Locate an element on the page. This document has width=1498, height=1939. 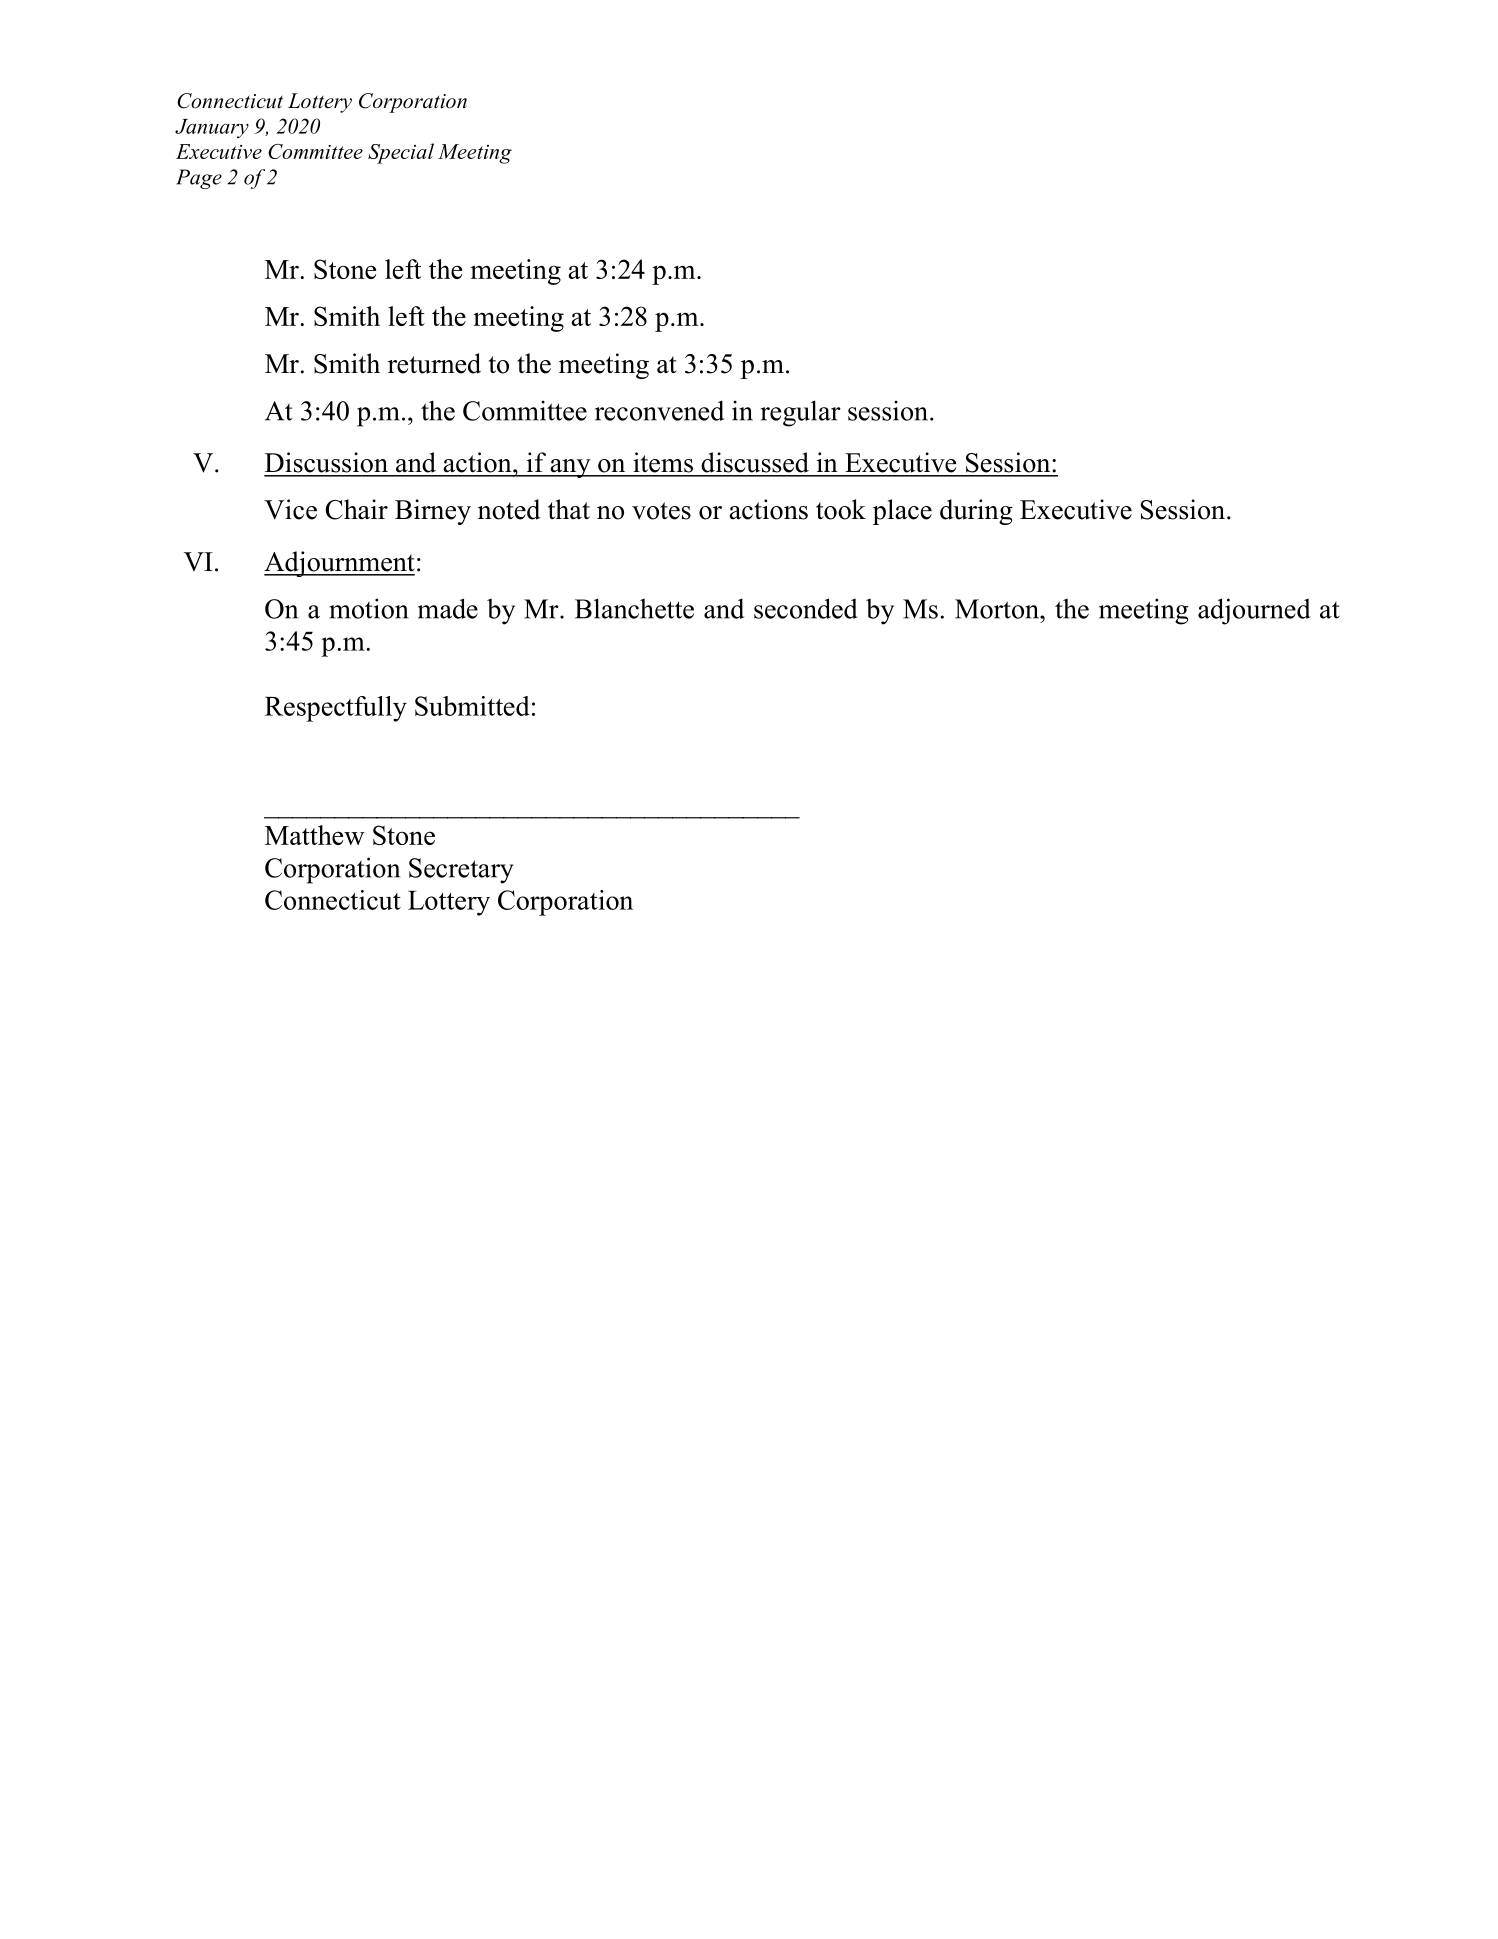
Morton is located at coordinates (998, 609).
